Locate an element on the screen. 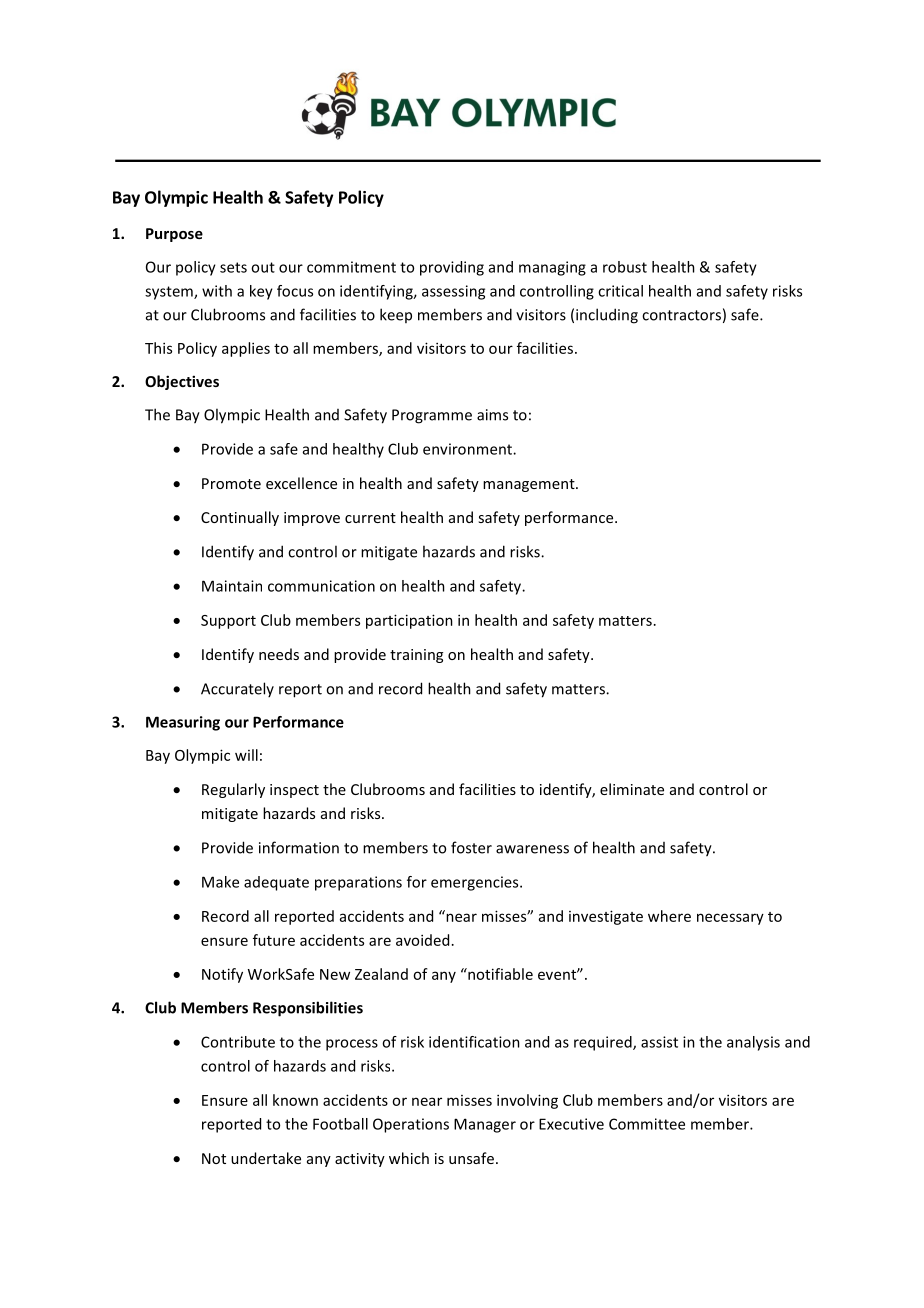  current is located at coordinates (370, 518).
